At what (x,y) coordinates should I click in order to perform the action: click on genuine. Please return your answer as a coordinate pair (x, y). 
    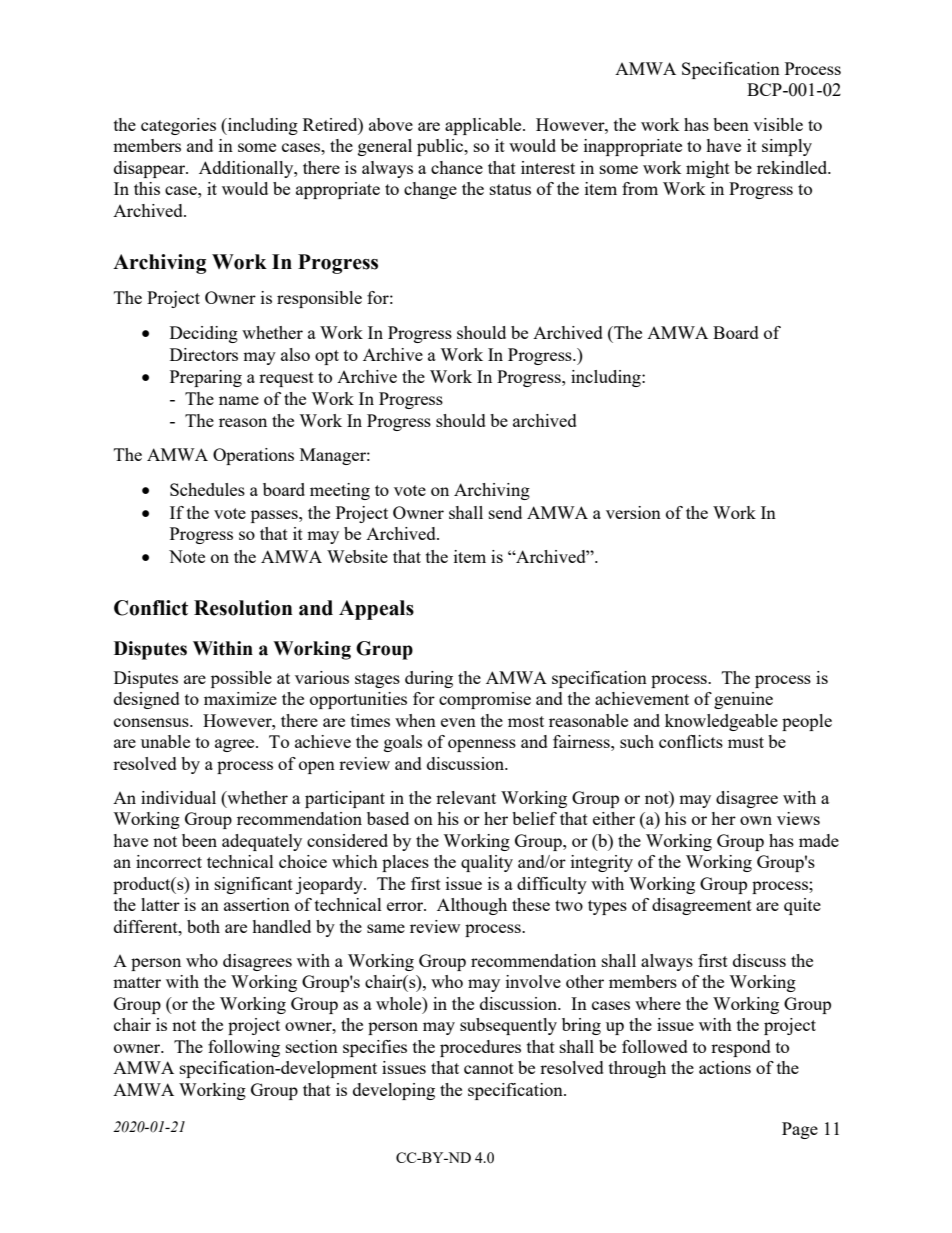
    Looking at the image, I should click on (743, 700).
